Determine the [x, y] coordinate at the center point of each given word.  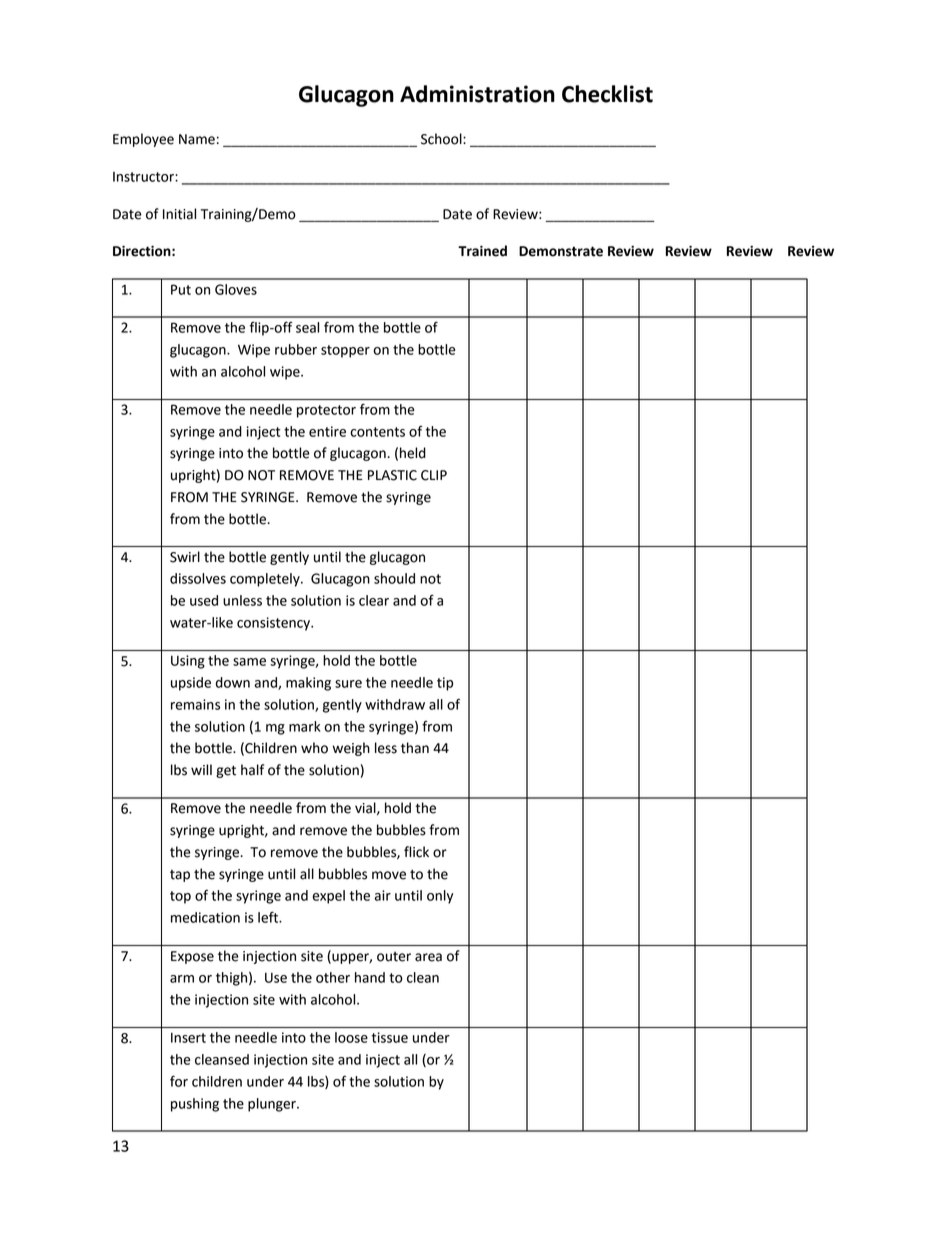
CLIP [434, 475]
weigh [351, 749]
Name [197, 139]
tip [445, 684]
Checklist [607, 94]
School [442, 139]
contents [377, 432]
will [201, 769]
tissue [389, 1037]
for [179, 1081]
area [428, 957]
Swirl [185, 557]
